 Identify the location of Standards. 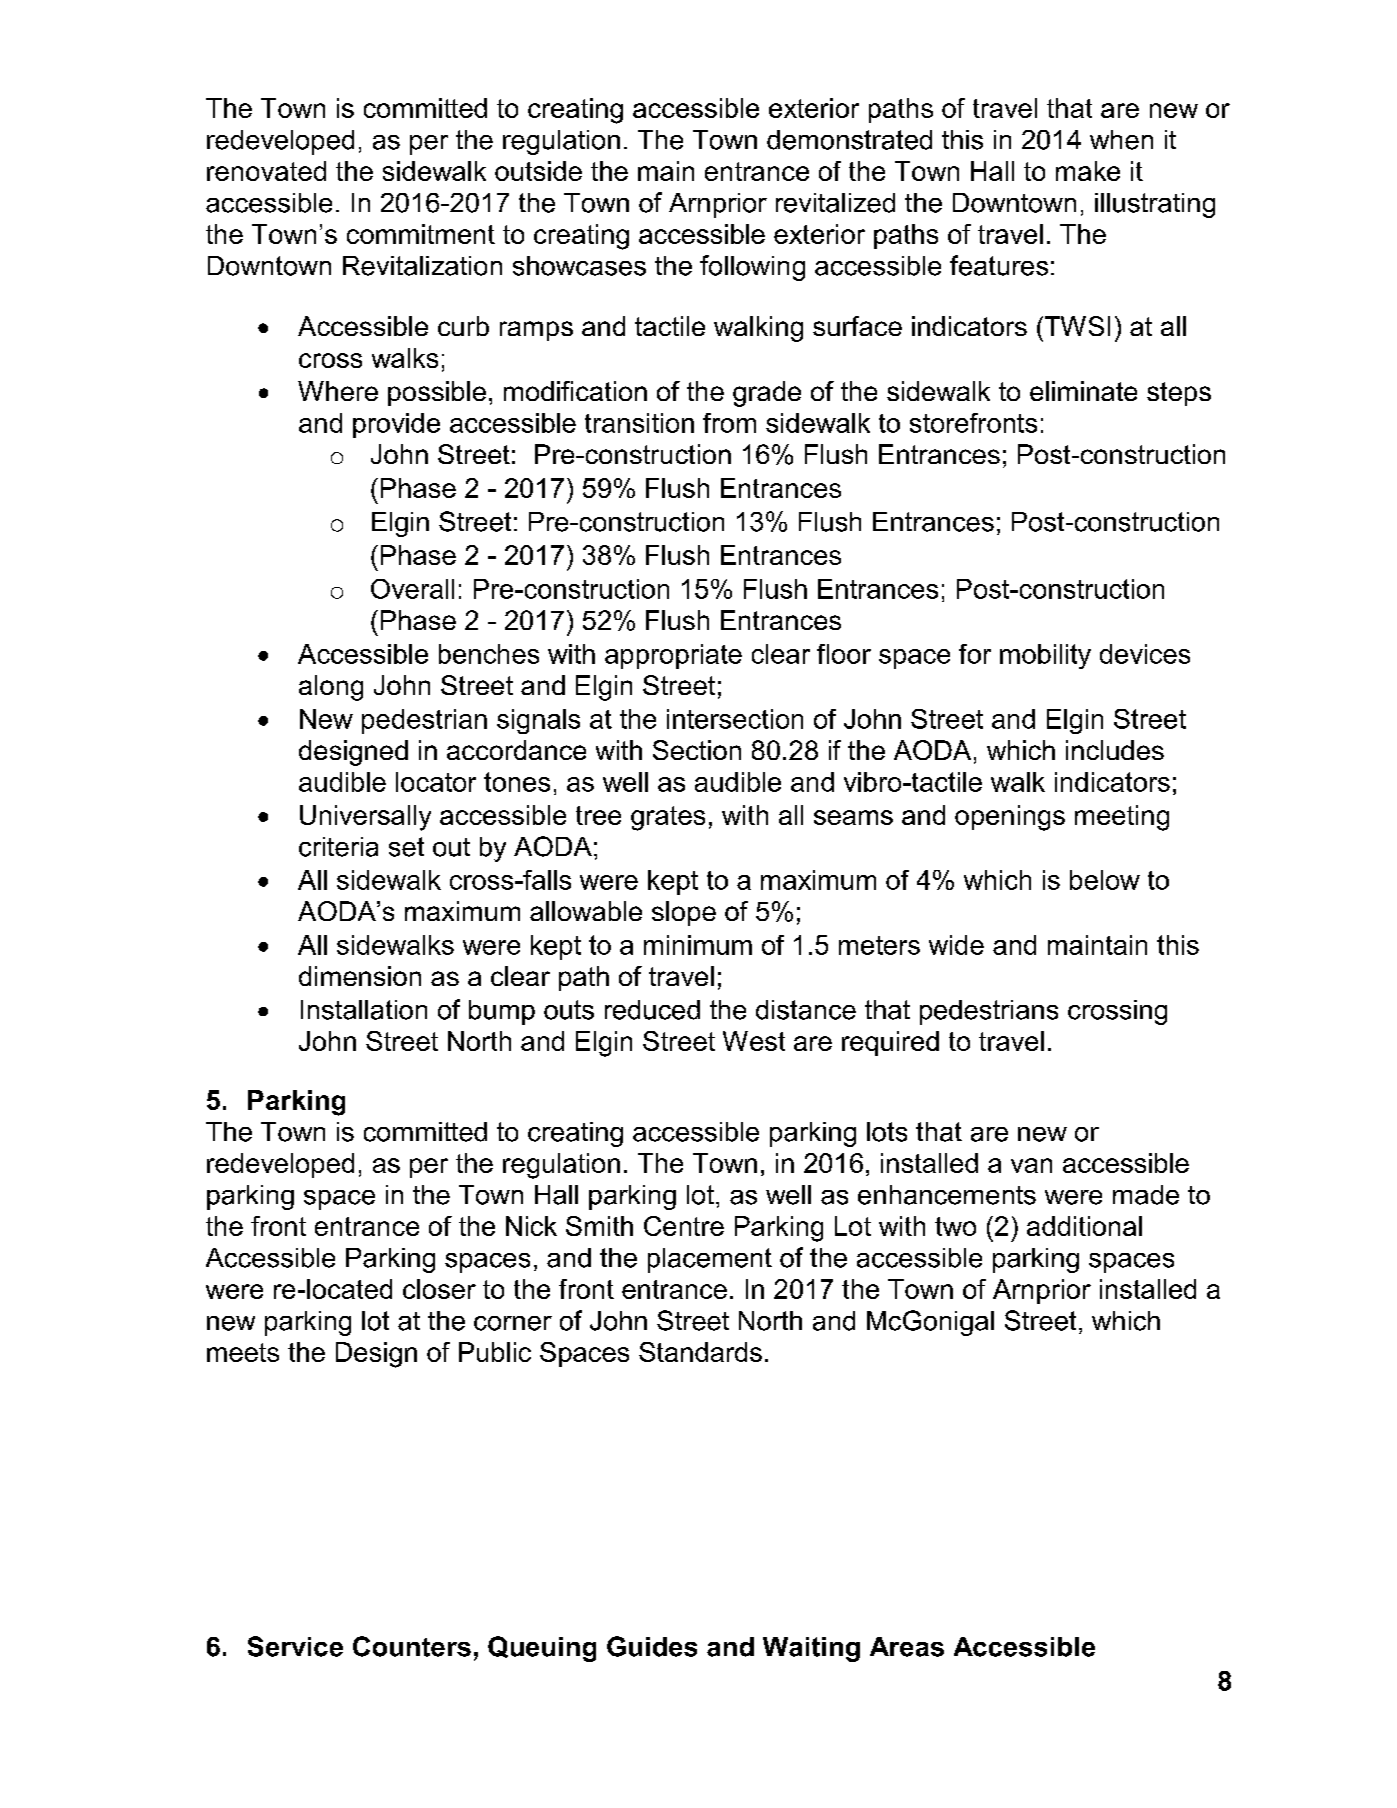
(700, 1352).
